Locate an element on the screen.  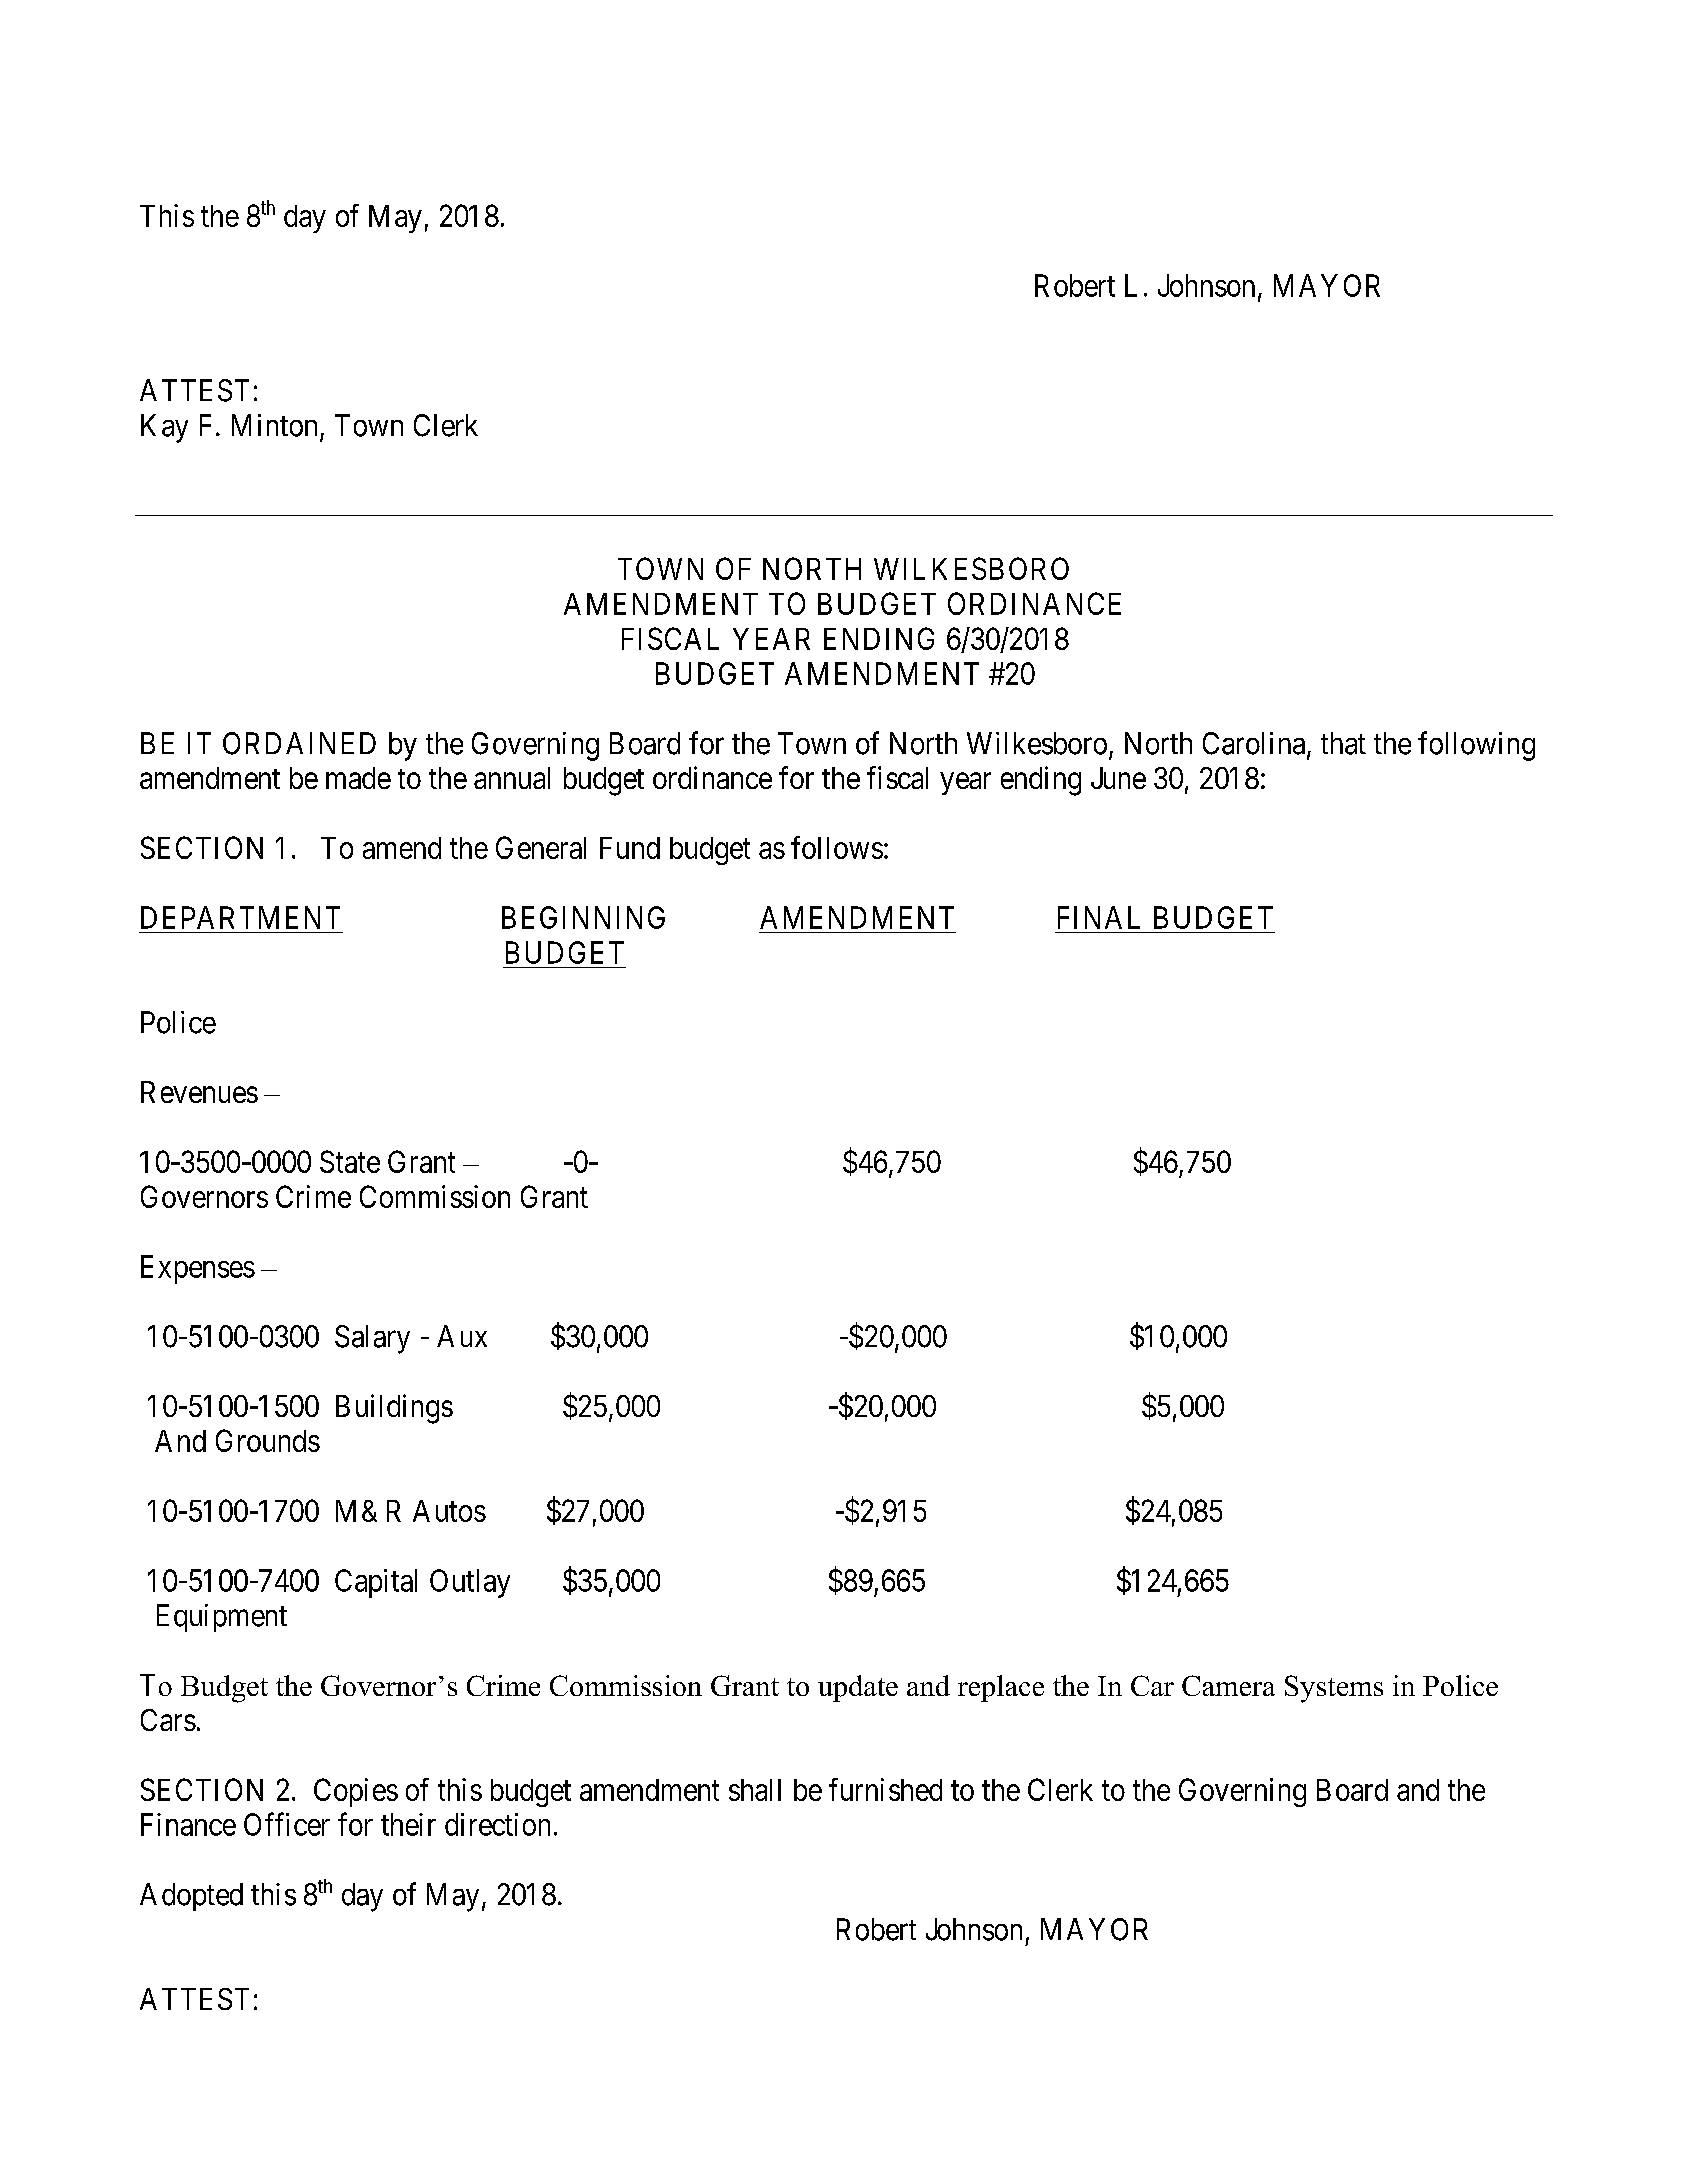
FINAL is located at coordinates (1099, 917).
